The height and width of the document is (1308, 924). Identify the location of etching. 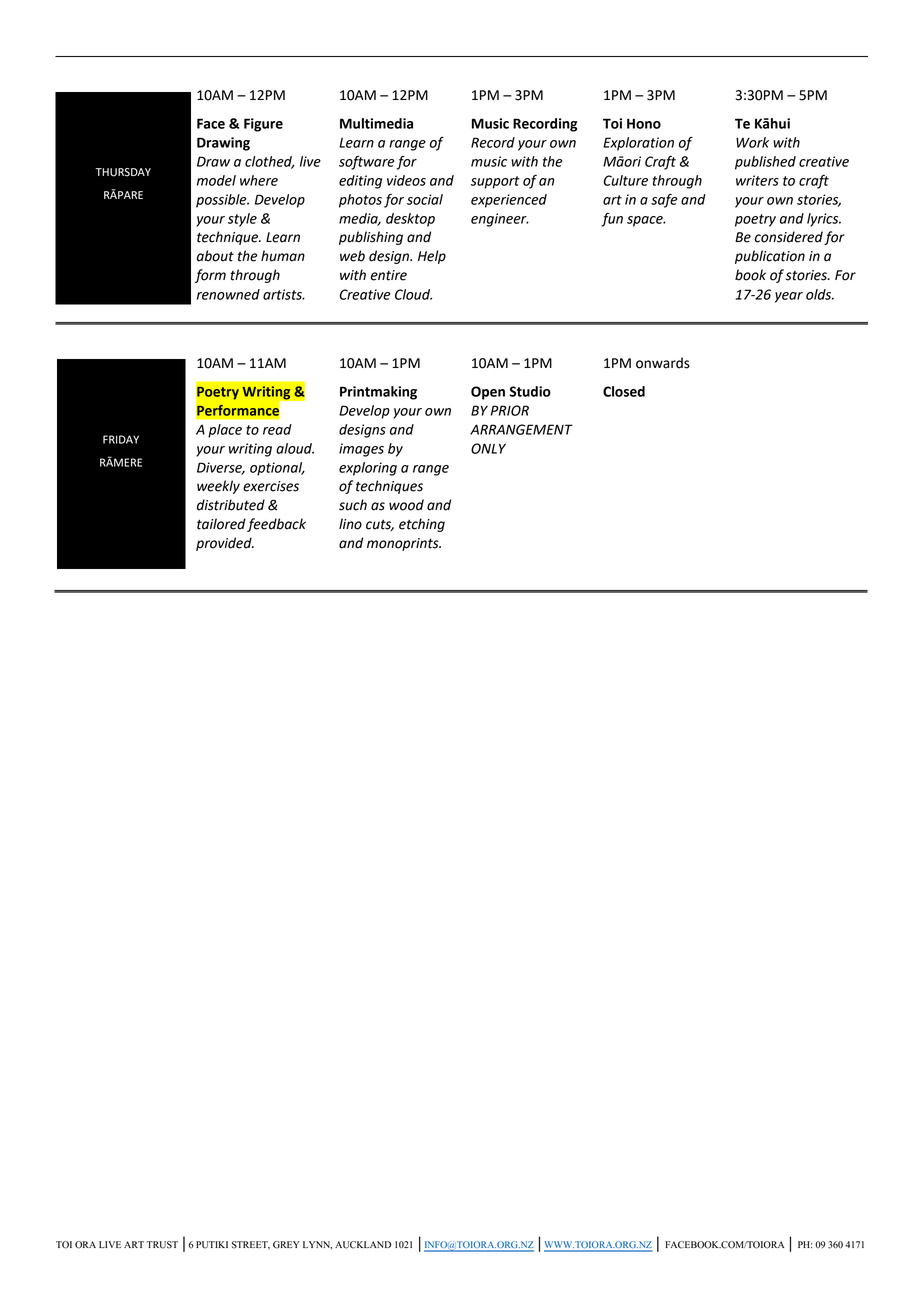
(422, 525).
